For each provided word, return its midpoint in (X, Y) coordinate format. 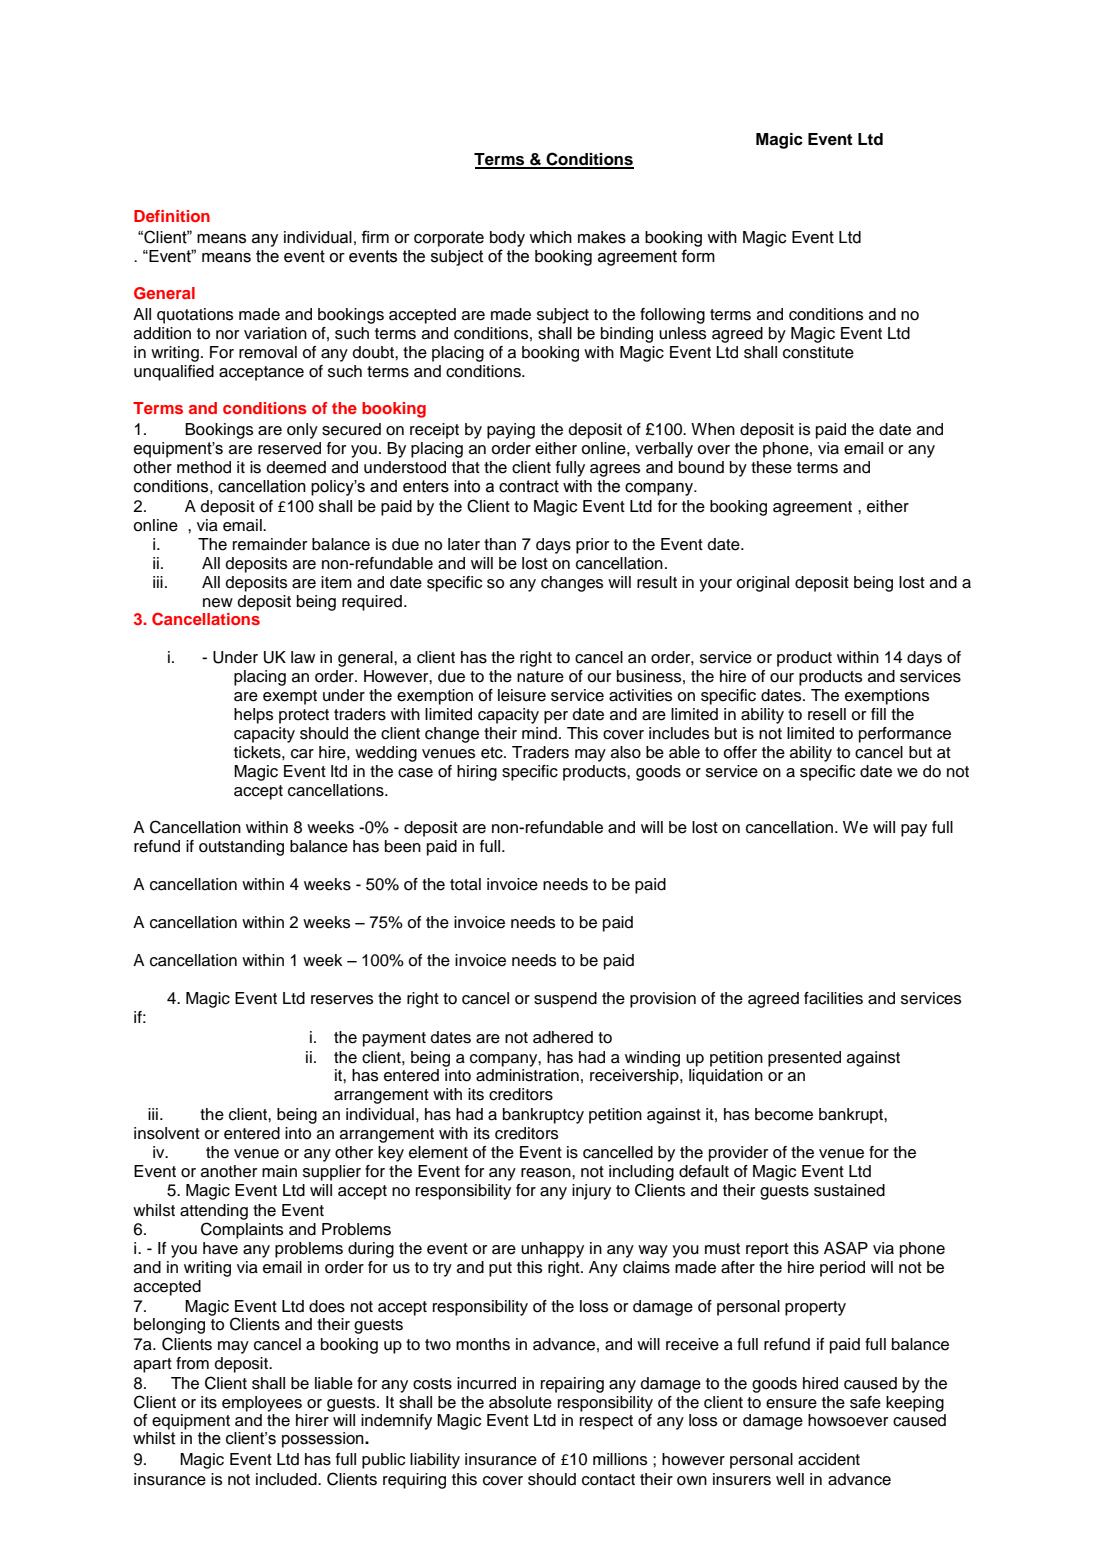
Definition (172, 216)
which (550, 237)
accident (829, 1459)
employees (262, 1404)
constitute (818, 352)
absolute (520, 1402)
